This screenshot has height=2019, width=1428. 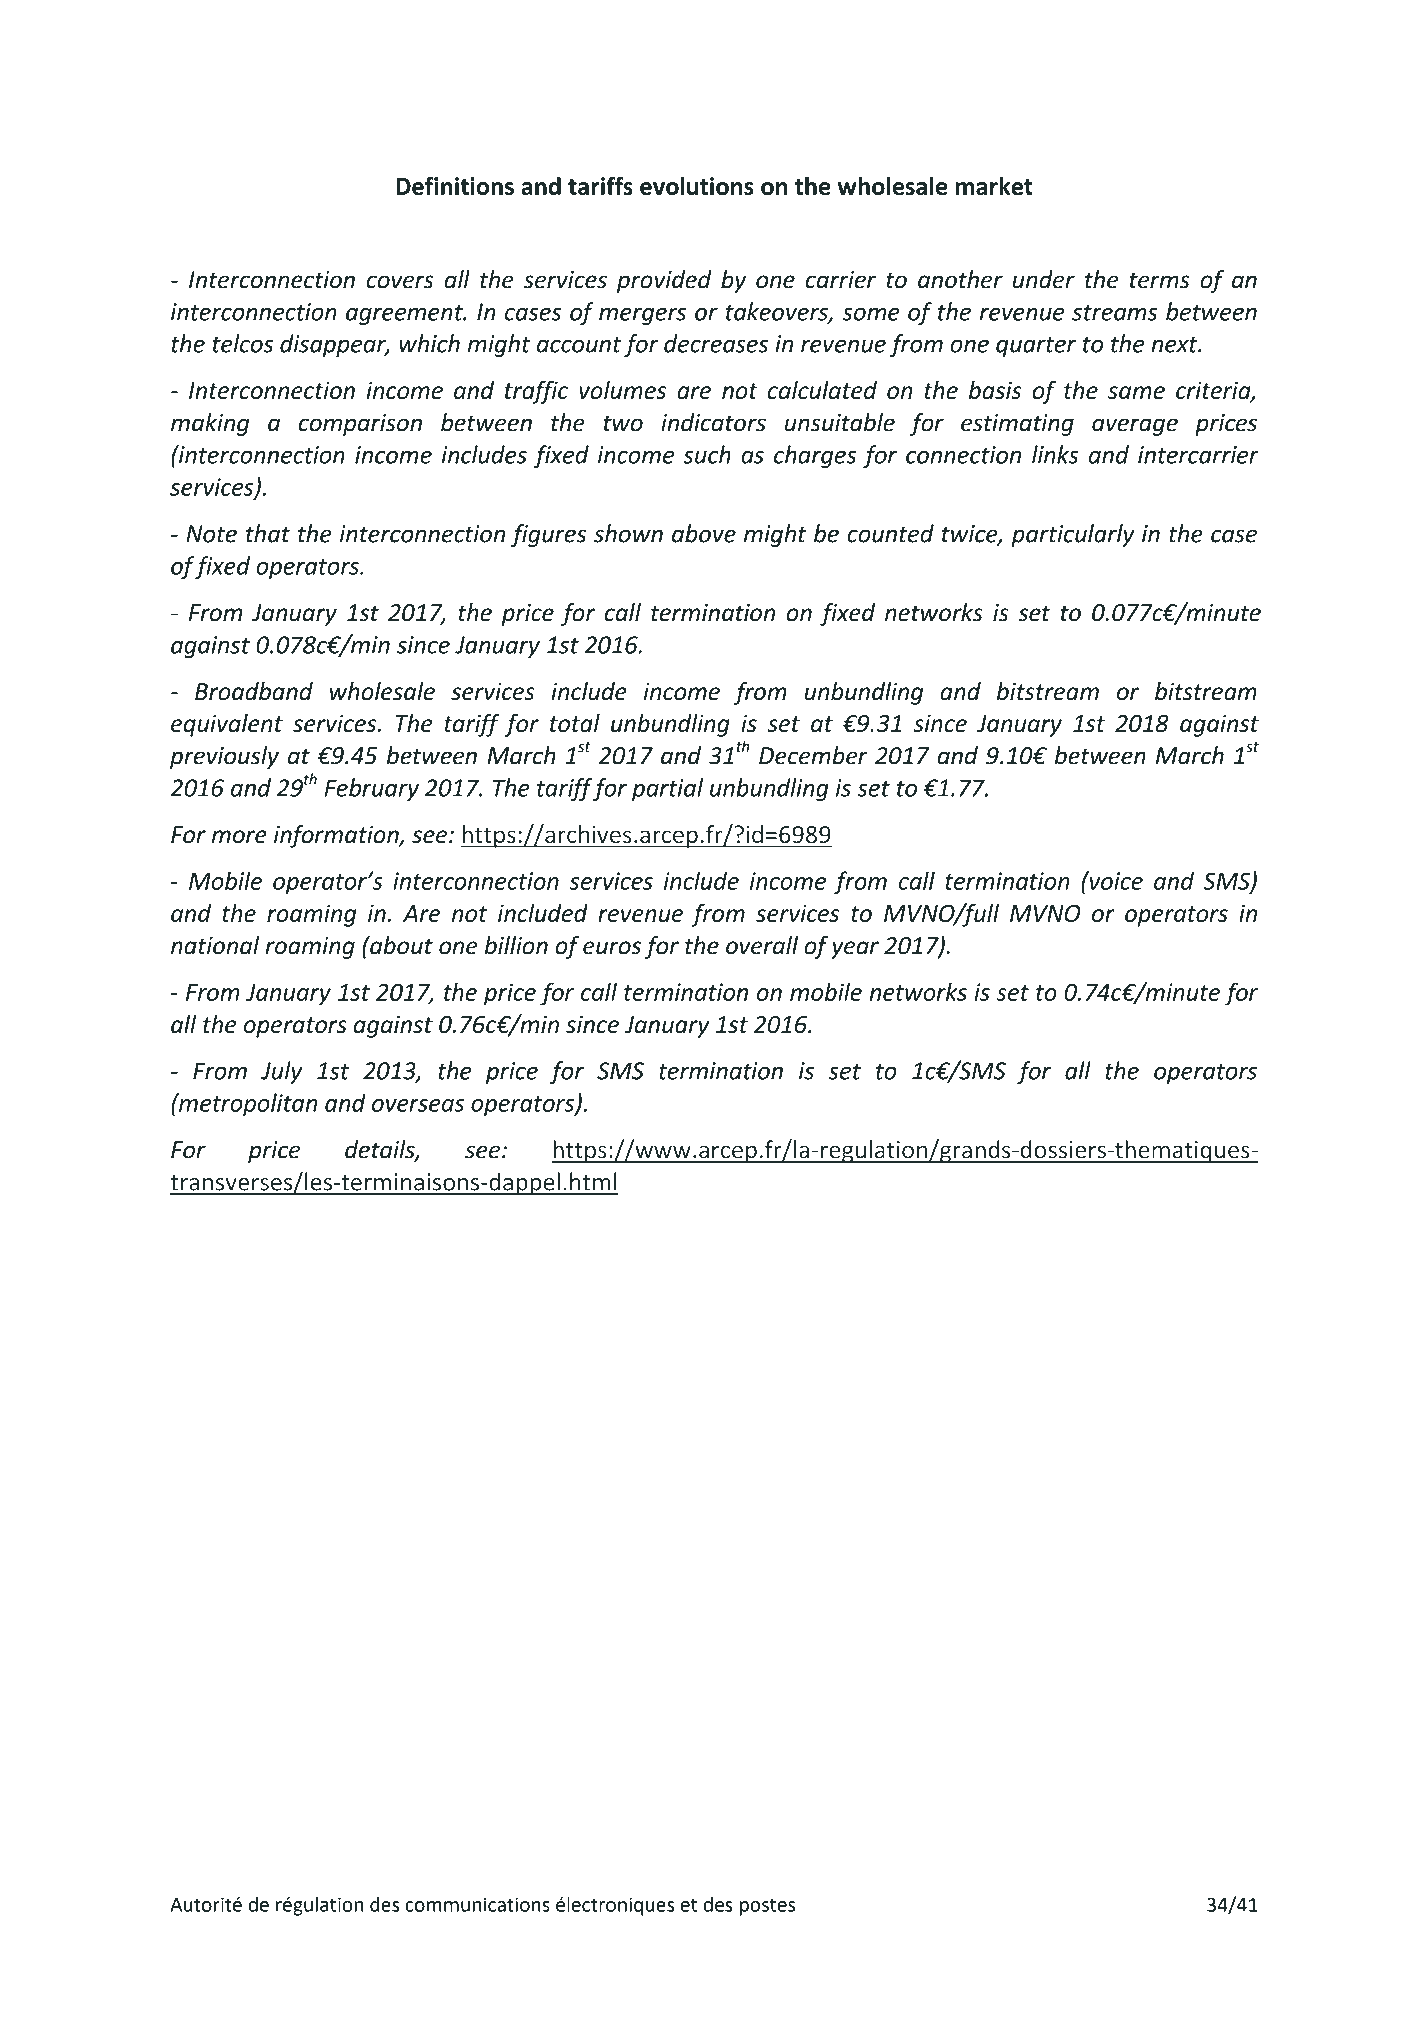 What do you see at coordinates (477, 1904) in the screenshot?
I see `communications` at bounding box center [477, 1904].
